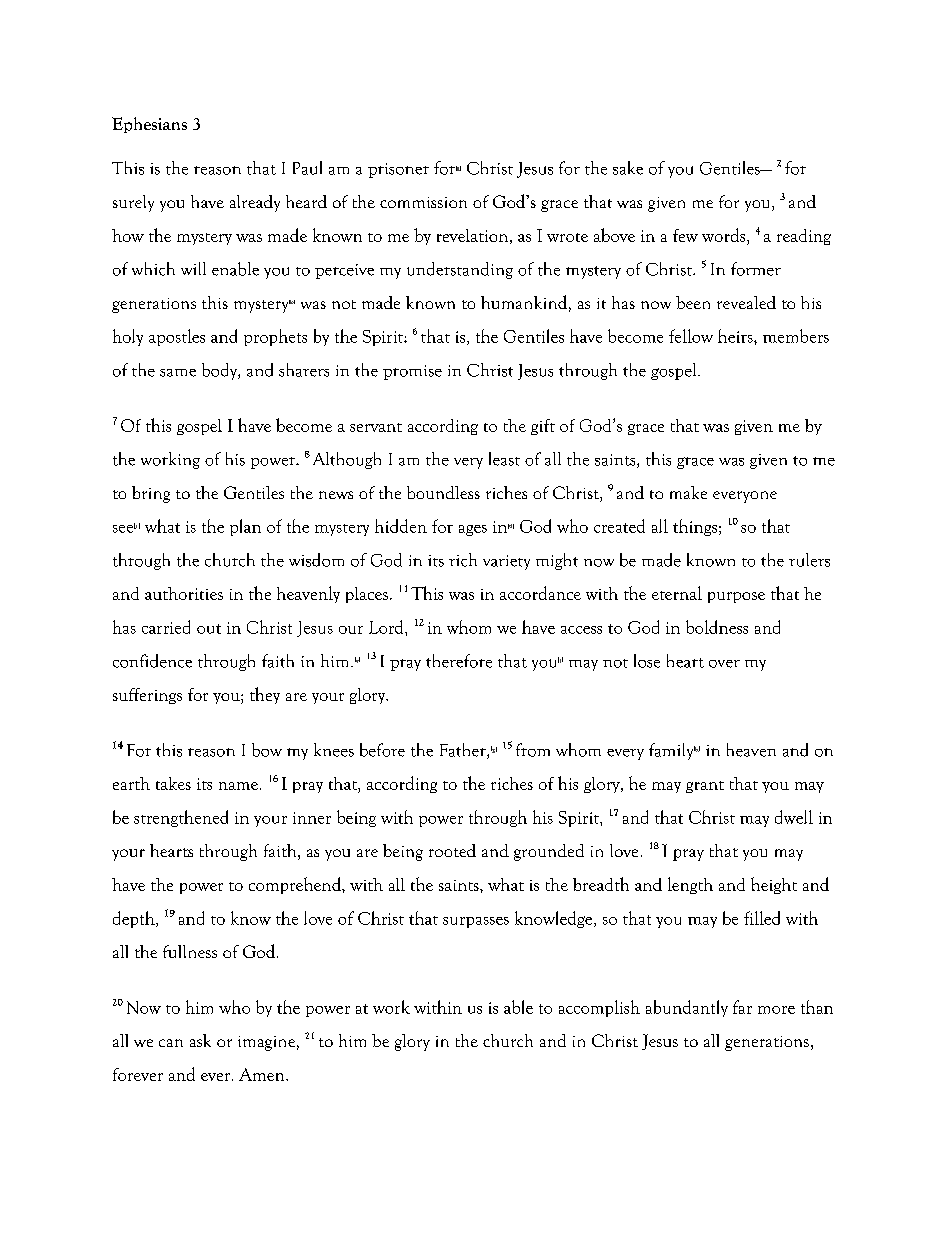 The width and height of the page is (952, 1233). What do you see at coordinates (149, 125) in the page?
I see `Ephesians` at bounding box center [149, 125].
